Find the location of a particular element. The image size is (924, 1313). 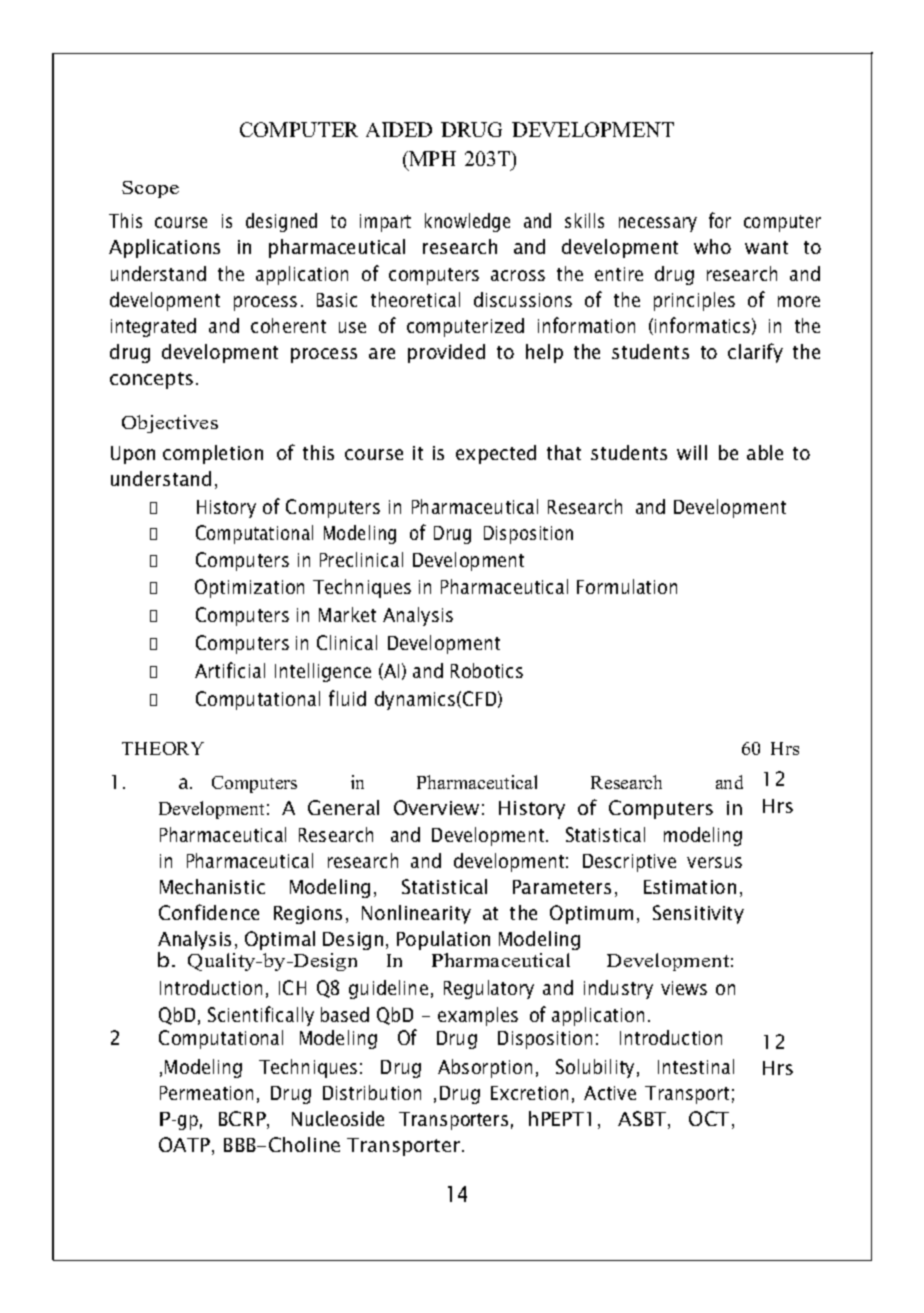

necessary is located at coordinates (658, 224).
